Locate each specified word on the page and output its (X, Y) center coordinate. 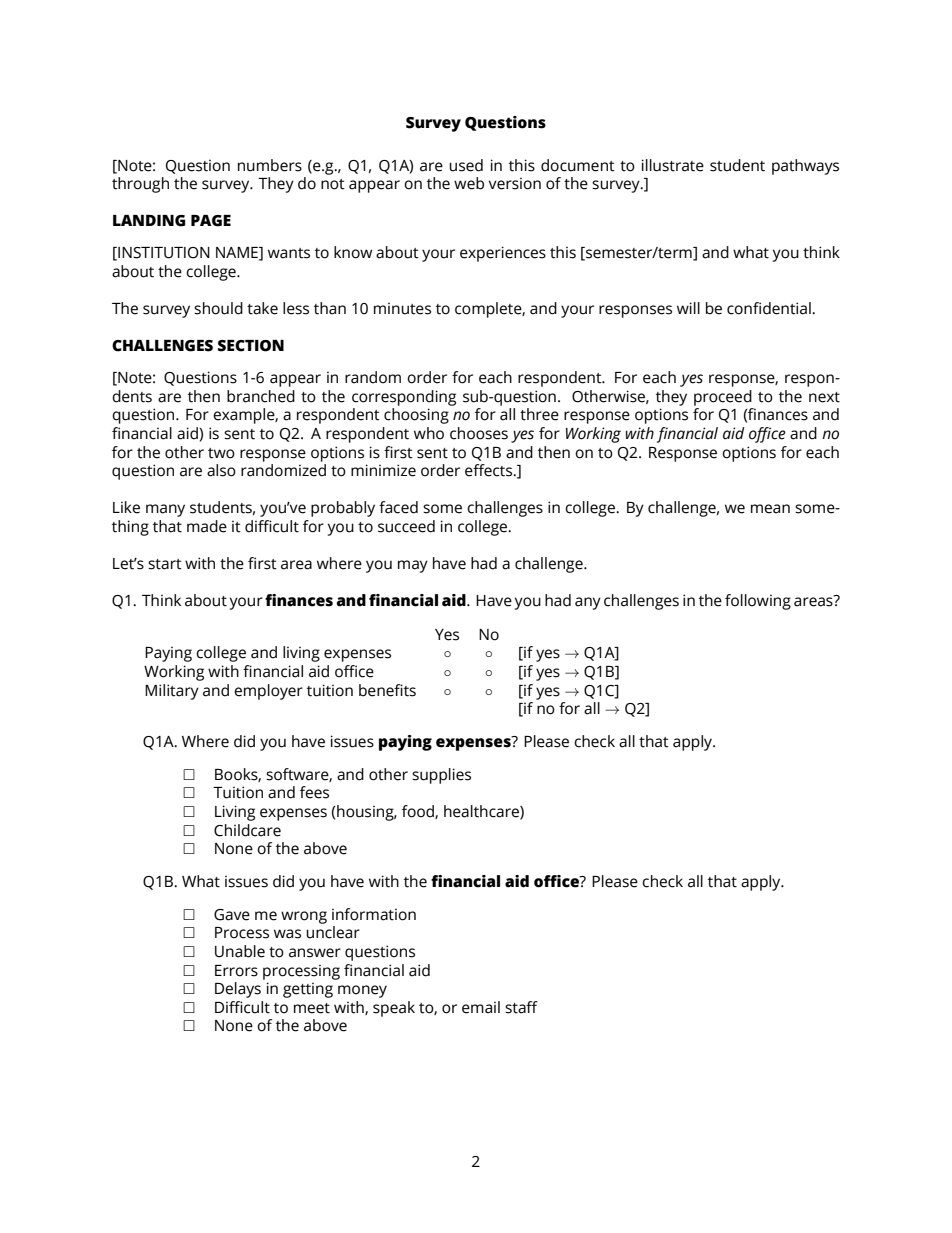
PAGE (211, 221)
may (413, 566)
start (165, 564)
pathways (805, 167)
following (758, 602)
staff (521, 1007)
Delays (238, 990)
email (481, 1007)
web (469, 183)
